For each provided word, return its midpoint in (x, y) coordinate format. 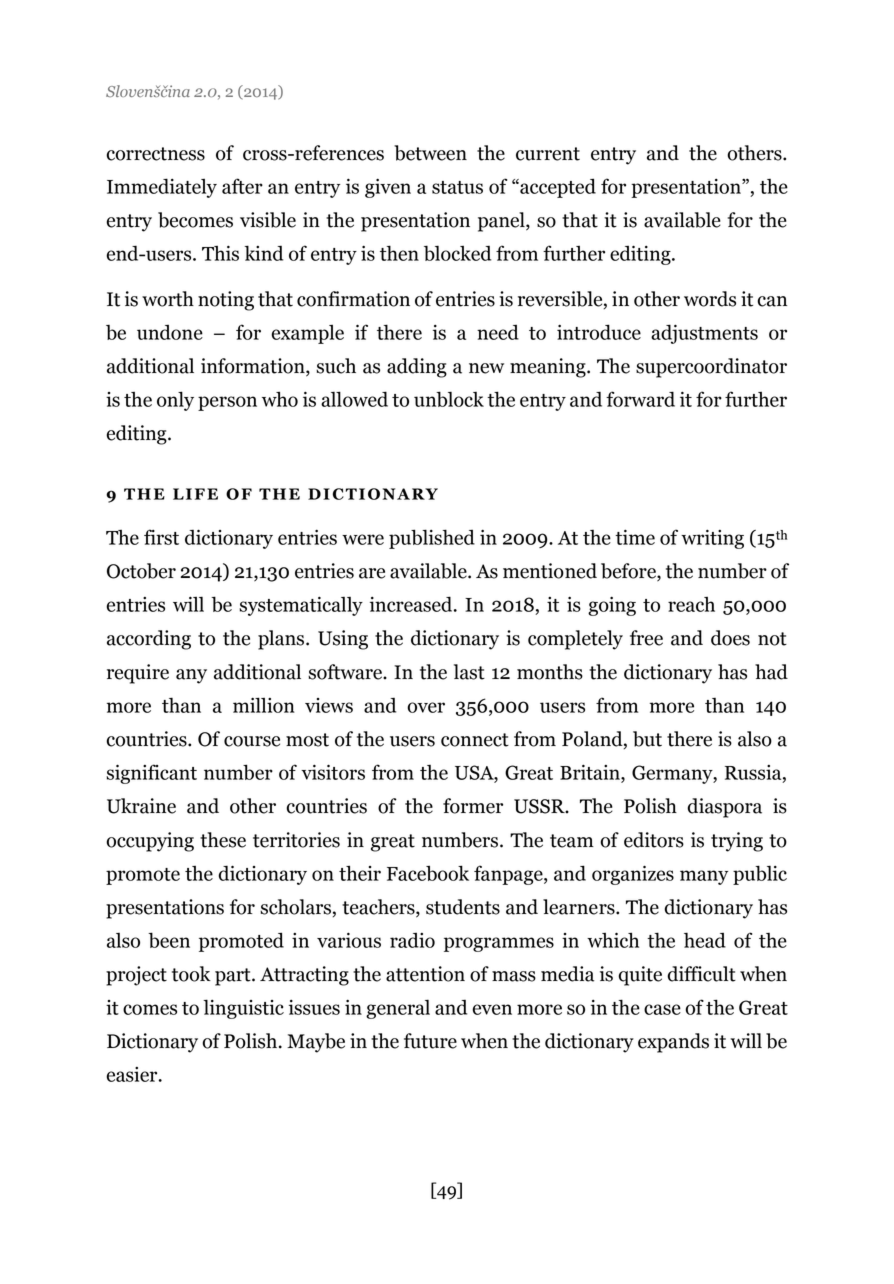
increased (412, 604)
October (141, 571)
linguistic (243, 1009)
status (457, 187)
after (242, 186)
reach (691, 604)
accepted (557, 188)
